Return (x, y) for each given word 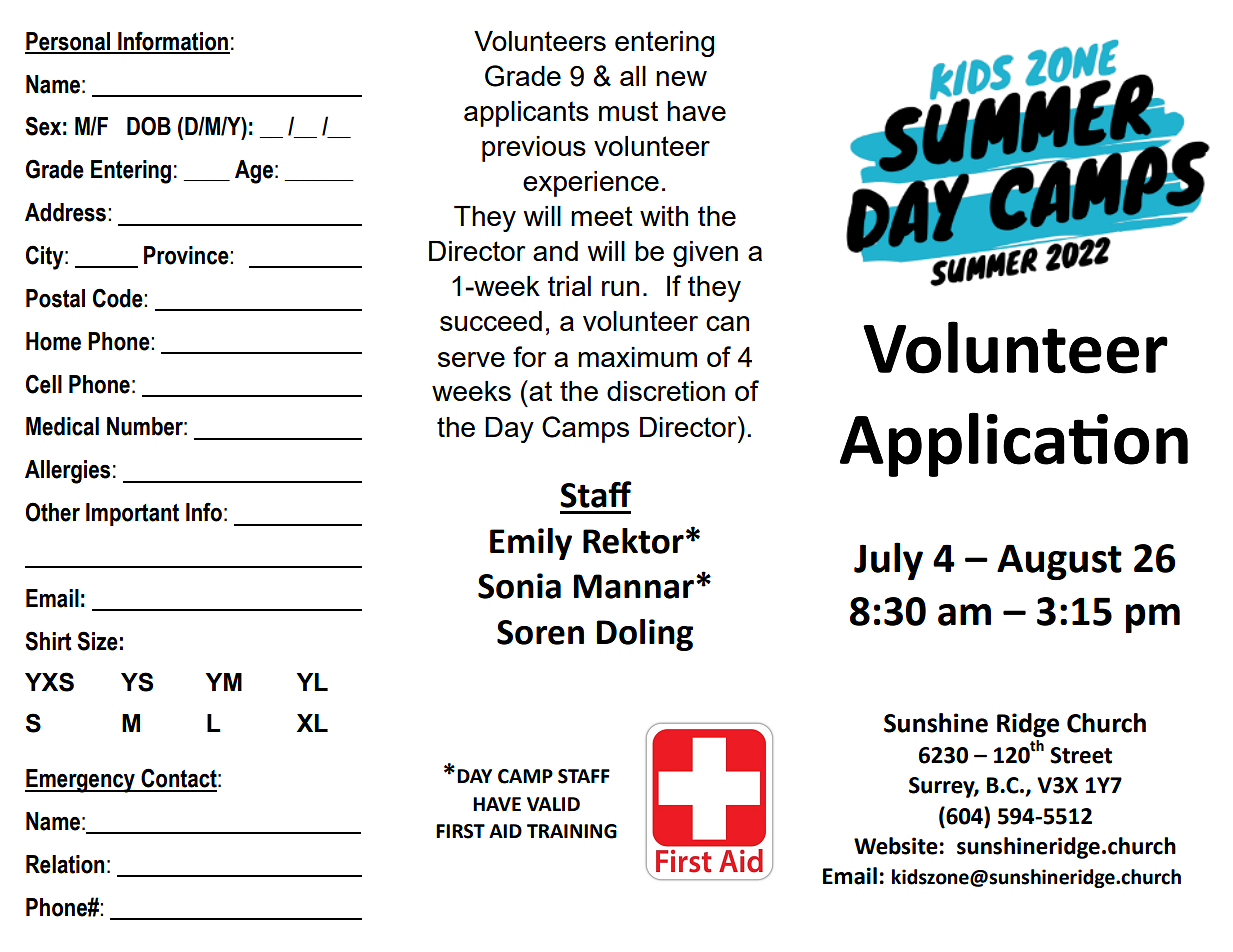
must (628, 111)
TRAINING (572, 831)
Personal (69, 42)
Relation (65, 864)
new (681, 78)
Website (896, 846)
